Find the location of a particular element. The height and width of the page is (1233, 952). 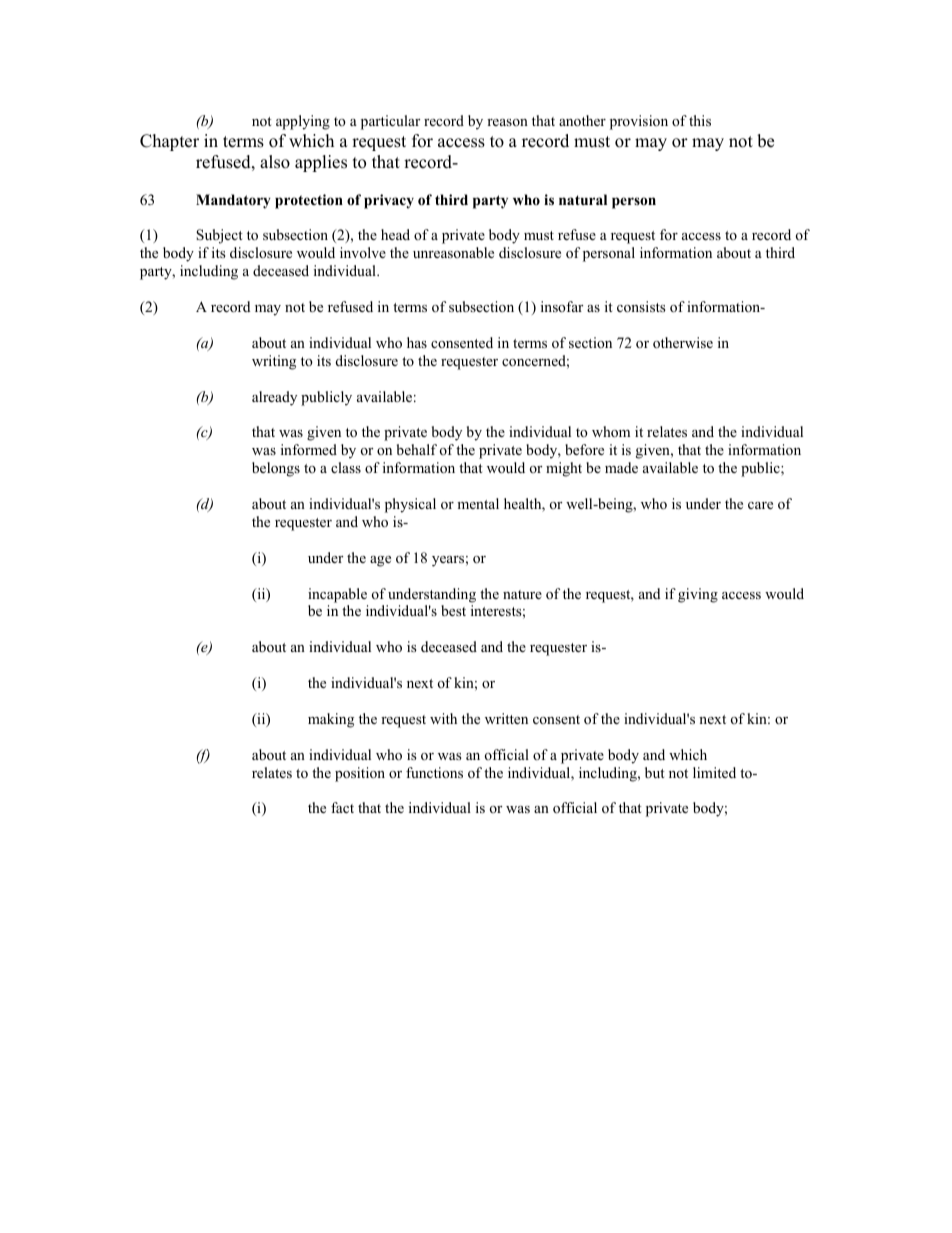

also is located at coordinates (275, 162).
